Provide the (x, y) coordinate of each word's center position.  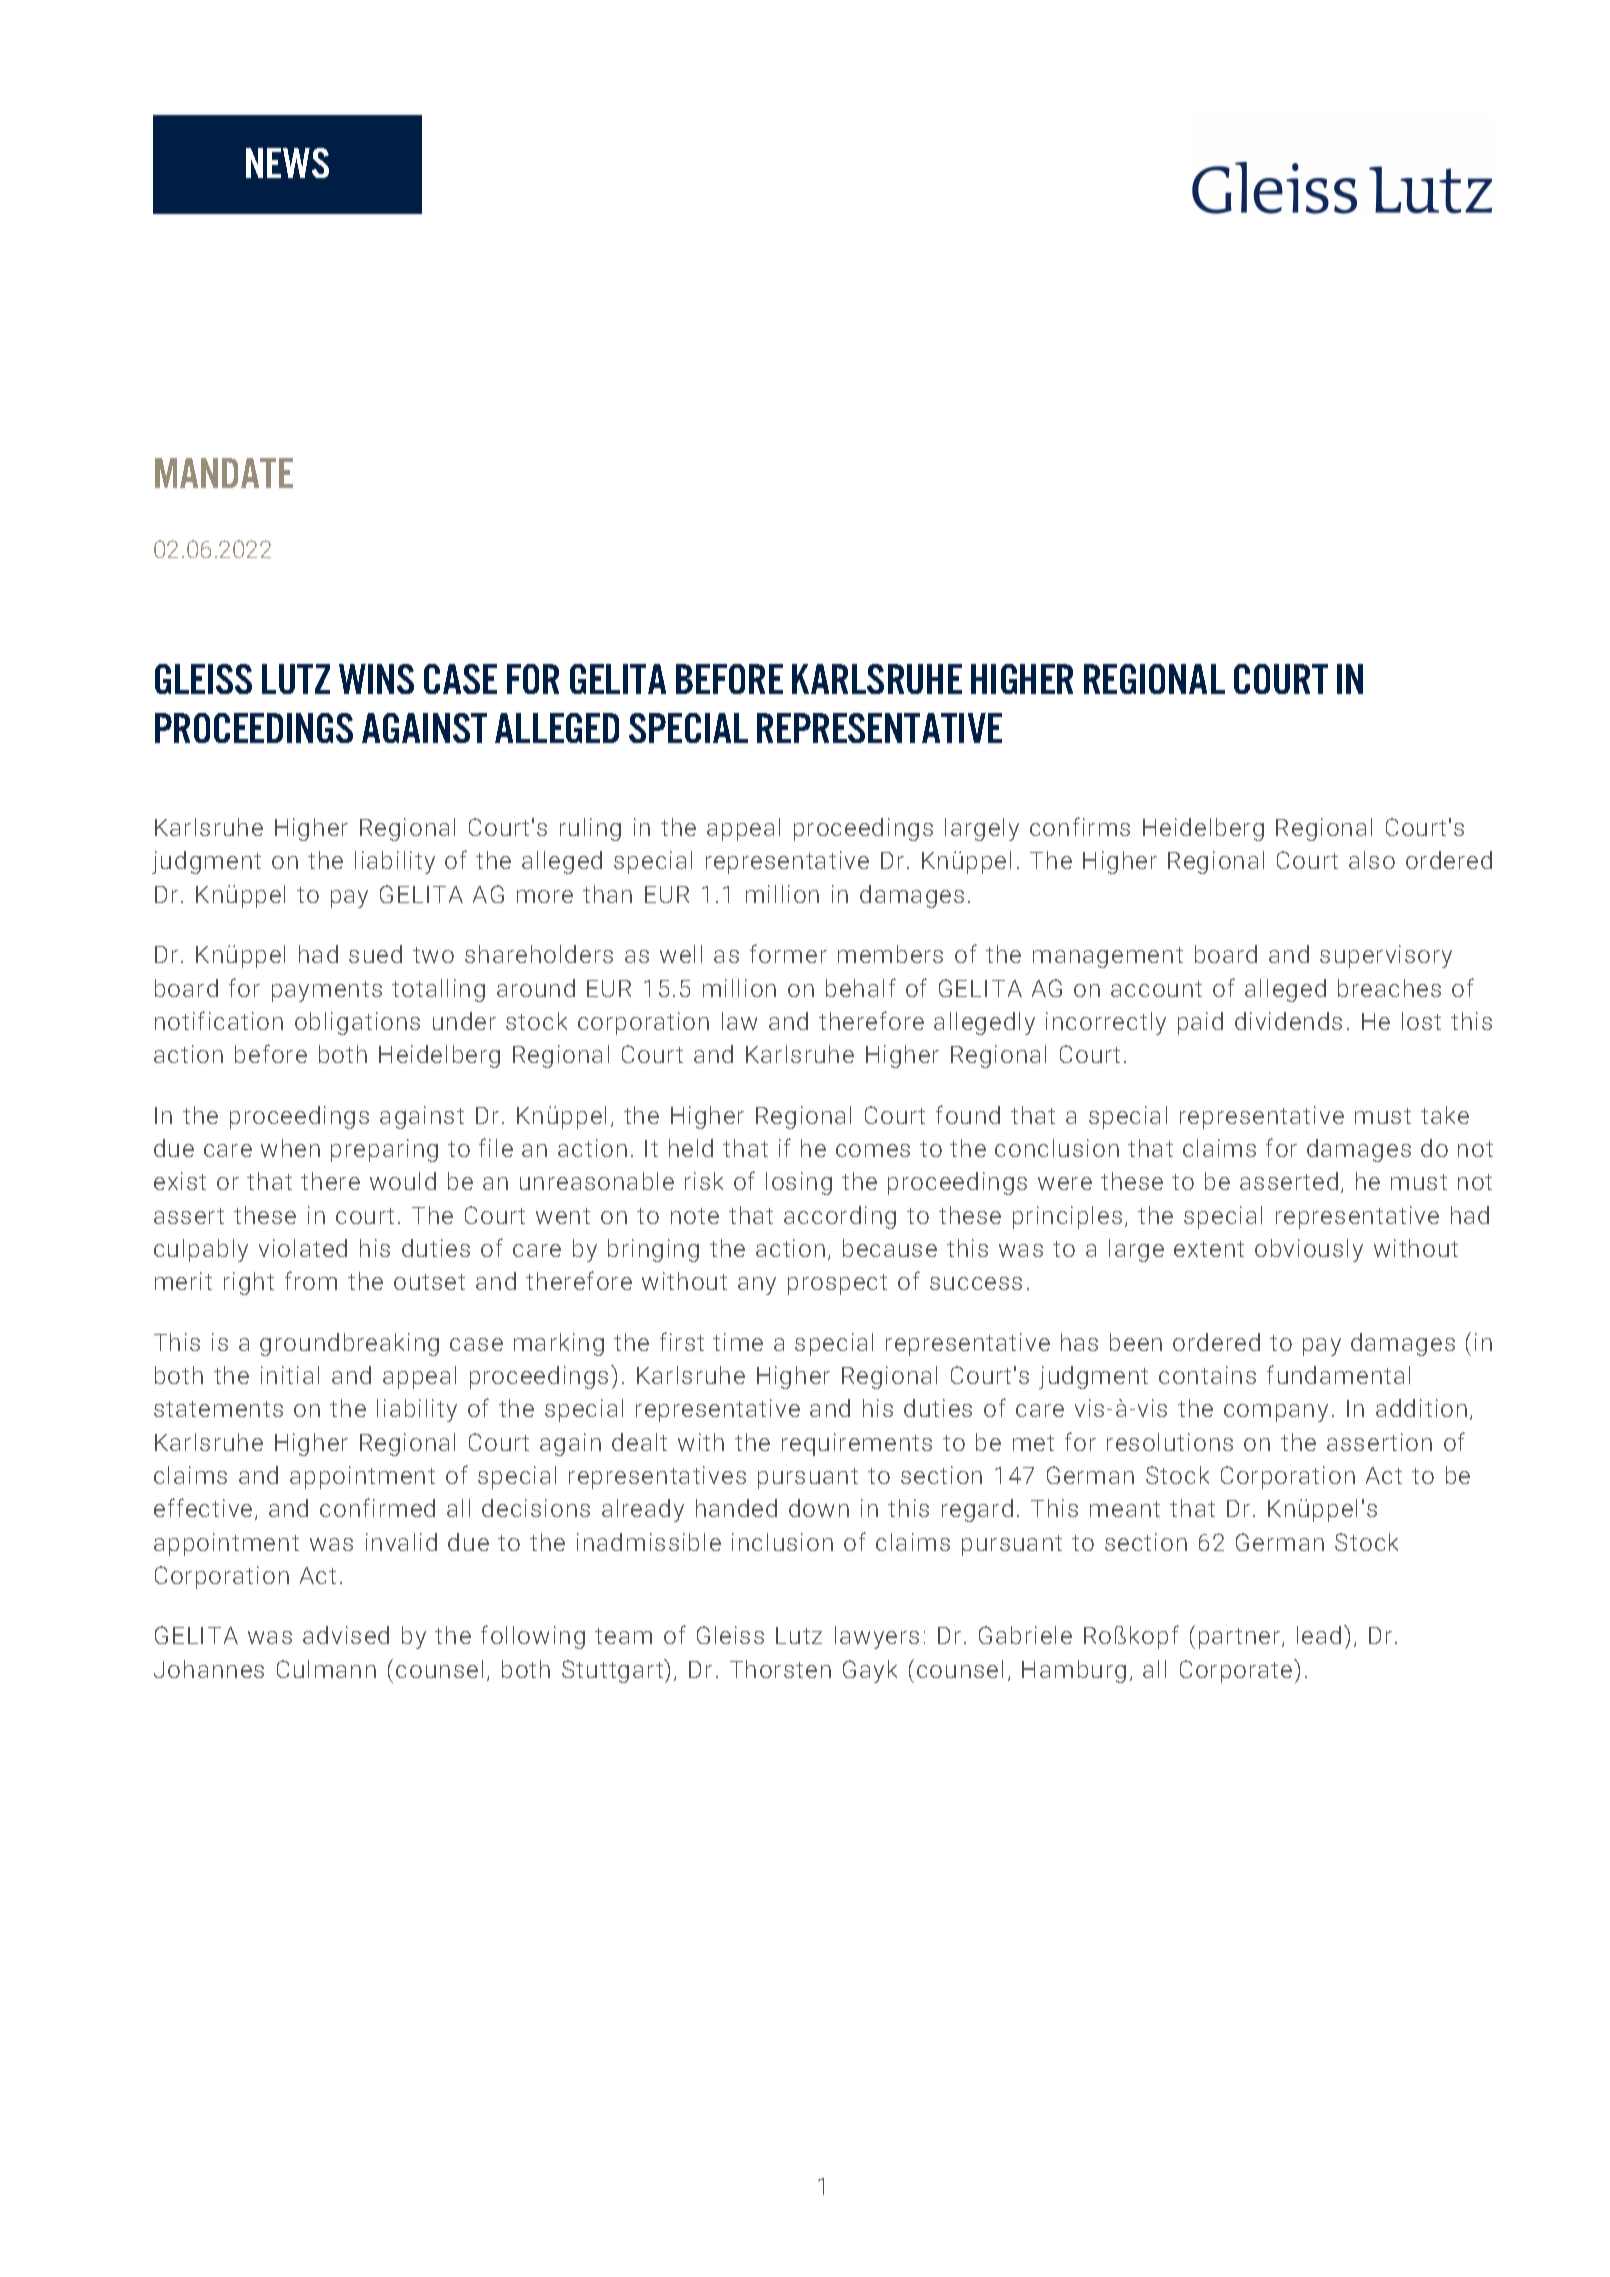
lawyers (877, 1637)
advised (346, 1635)
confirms (1080, 826)
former (788, 953)
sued (375, 954)
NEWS (287, 163)
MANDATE (224, 473)
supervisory (1386, 956)
